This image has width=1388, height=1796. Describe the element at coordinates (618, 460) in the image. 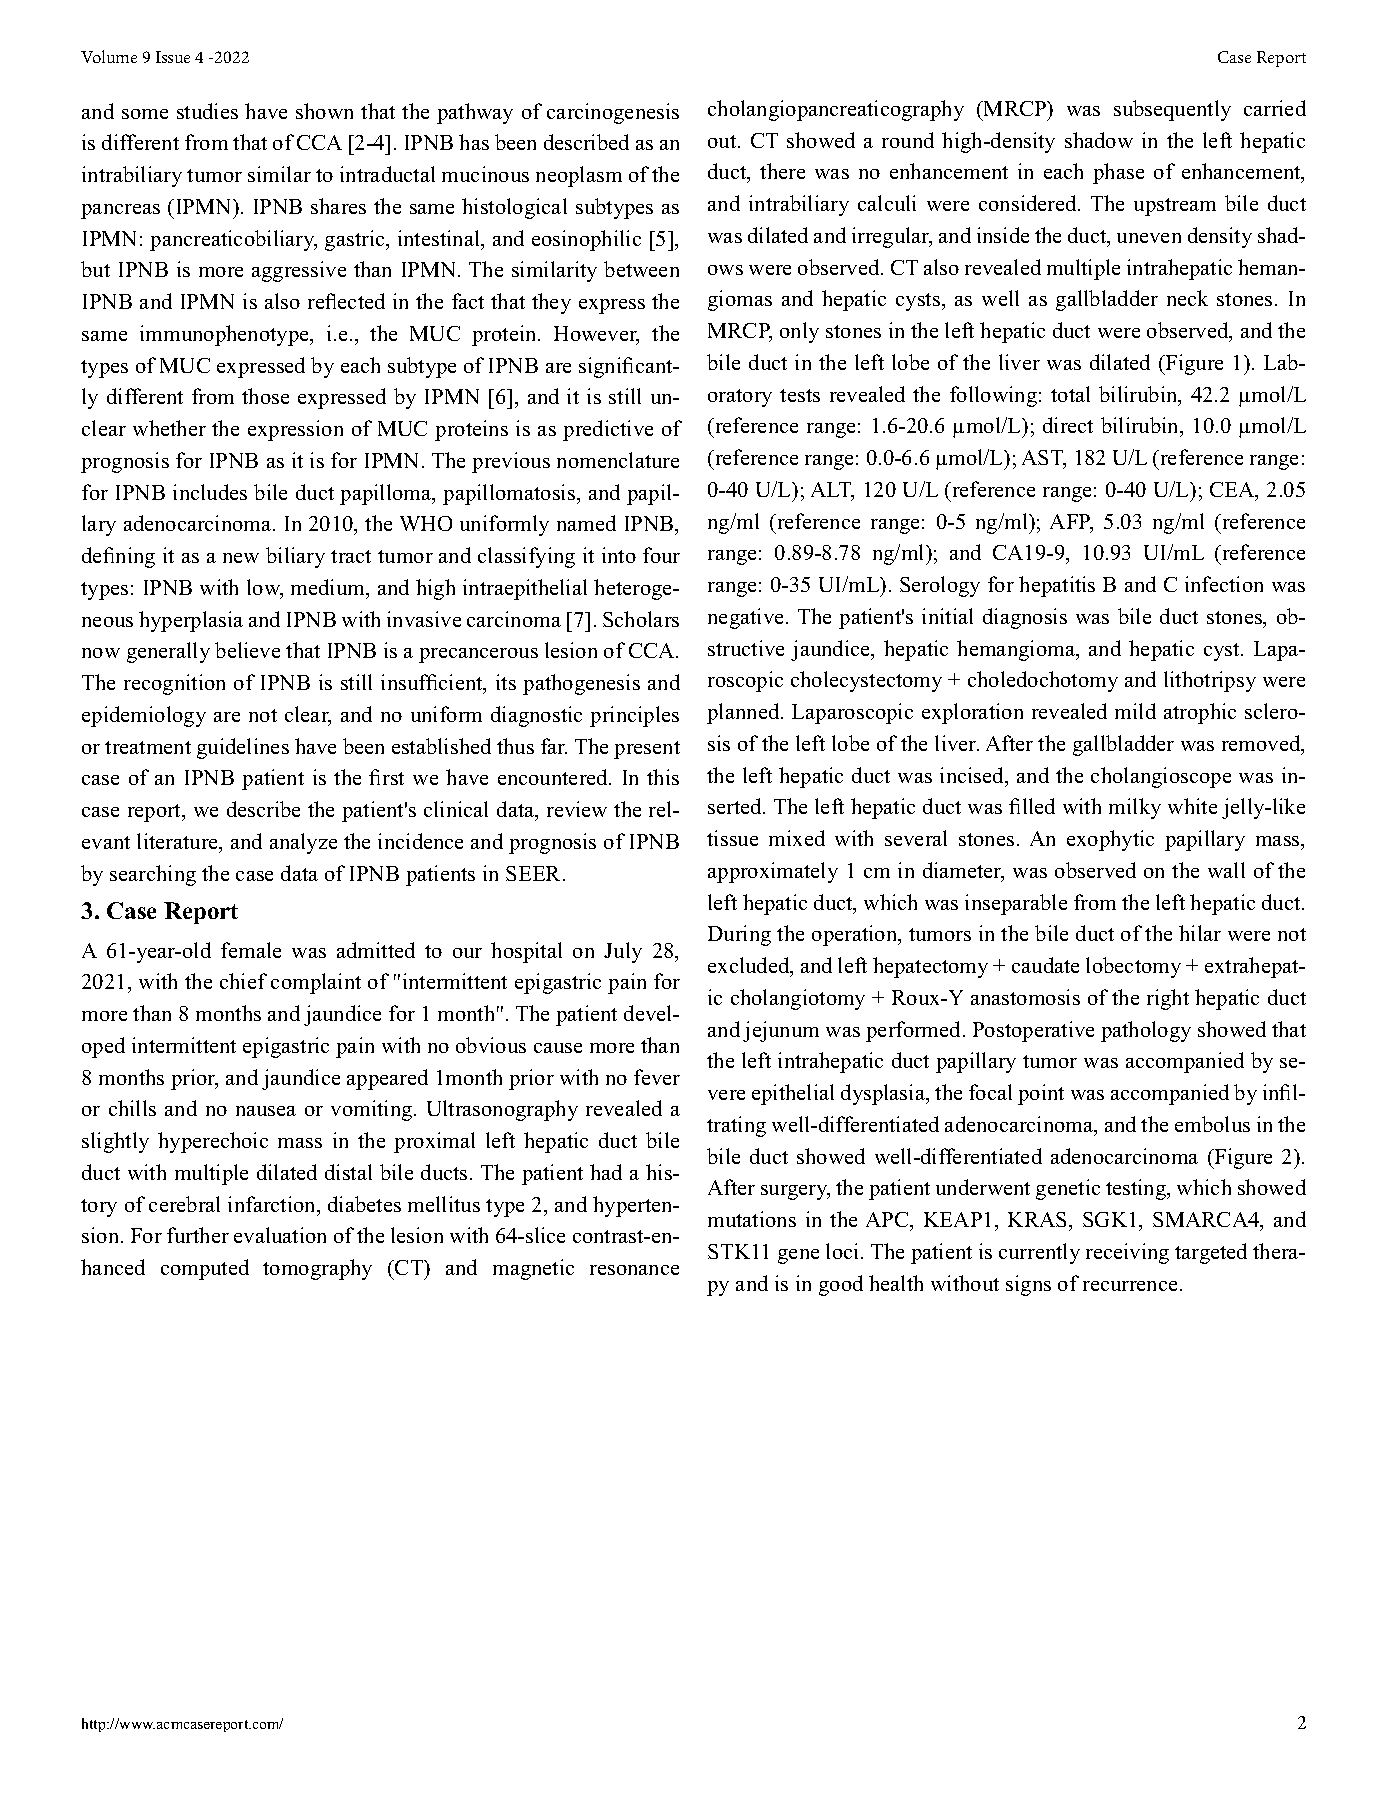

I see `nomenclature` at that location.
